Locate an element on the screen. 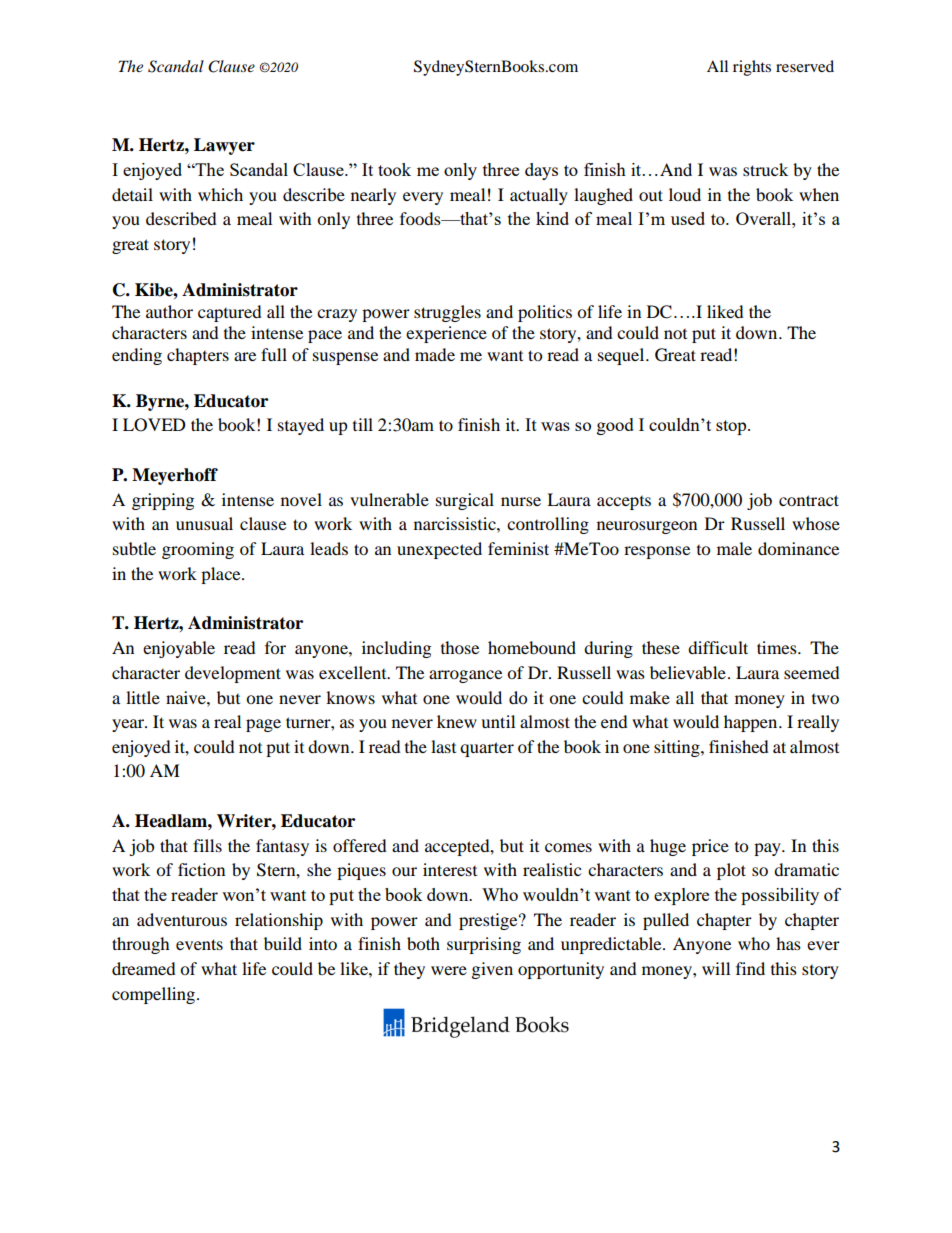 The height and width of the screenshot is (1233, 952). development is located at coordinates (233, 674).
